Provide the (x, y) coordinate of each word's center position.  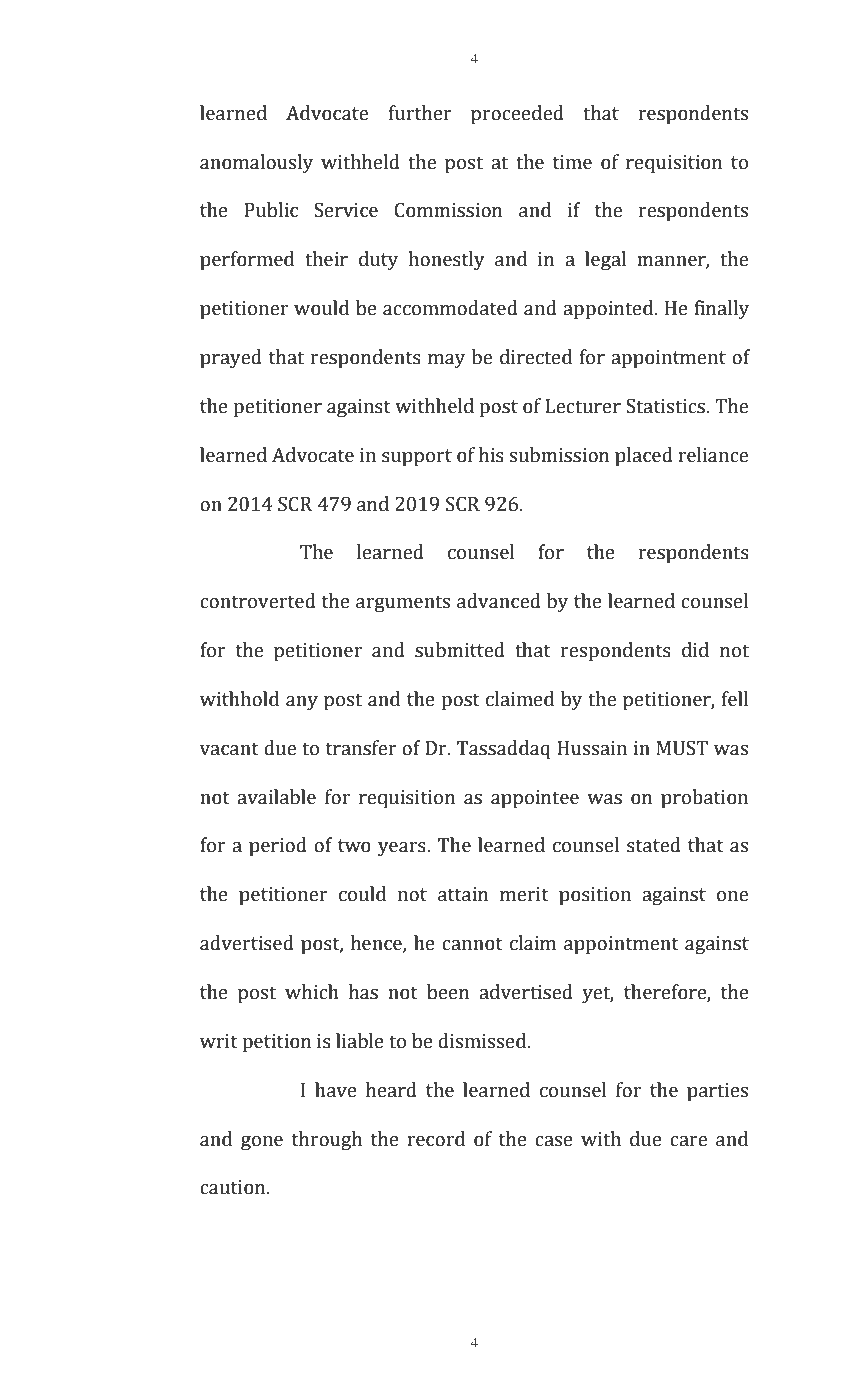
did (695, 650)
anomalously (256, 164)
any (302, 703)
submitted (460, 650)
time (572, 162)
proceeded (517, 115)
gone (262, 1143)
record (436, 1139)
